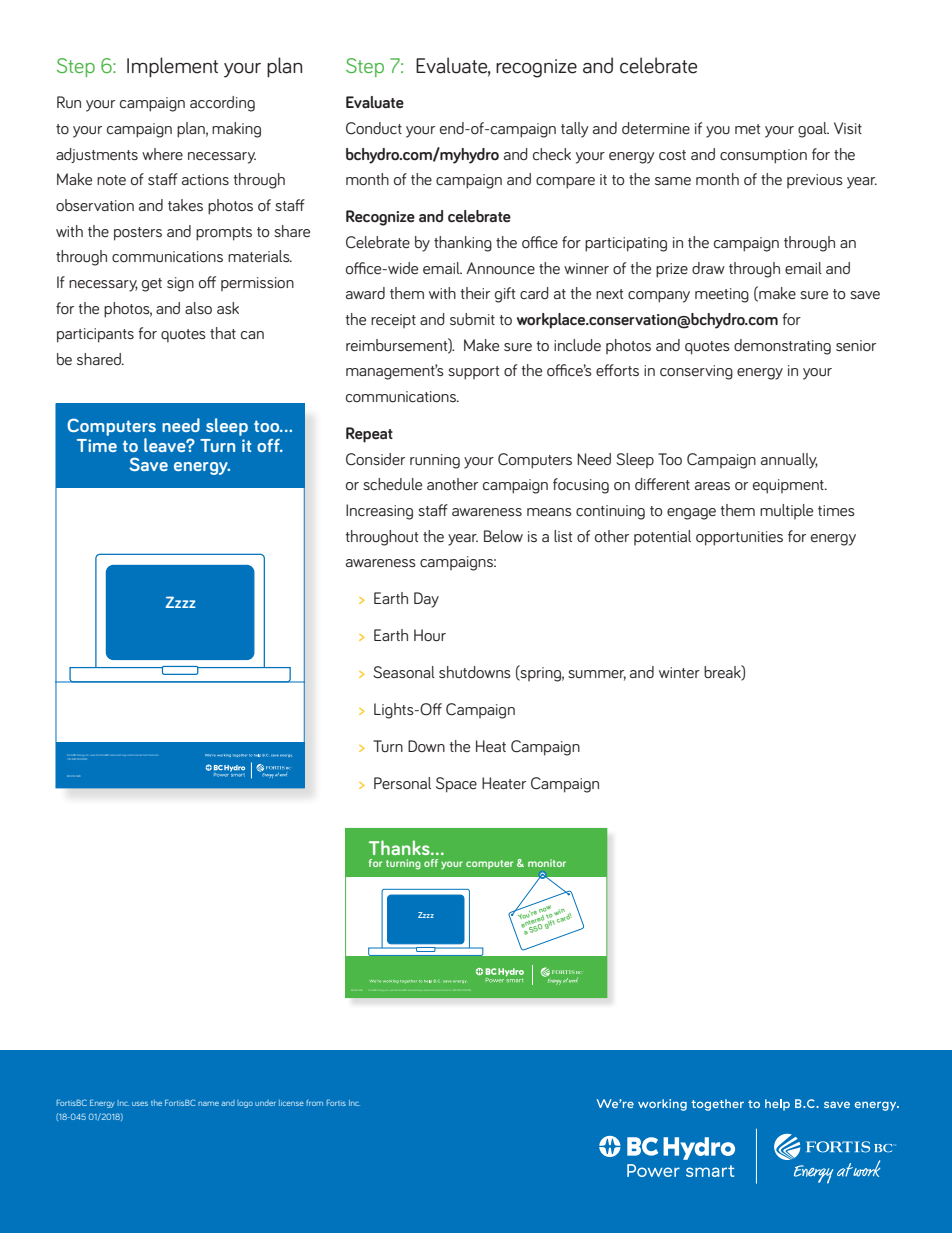 The height and width of the screenshot is (1233, 952). What do you see at coordinates (222, 104) in the screenshot?
I see `according` at bounding box center [222, 104].
